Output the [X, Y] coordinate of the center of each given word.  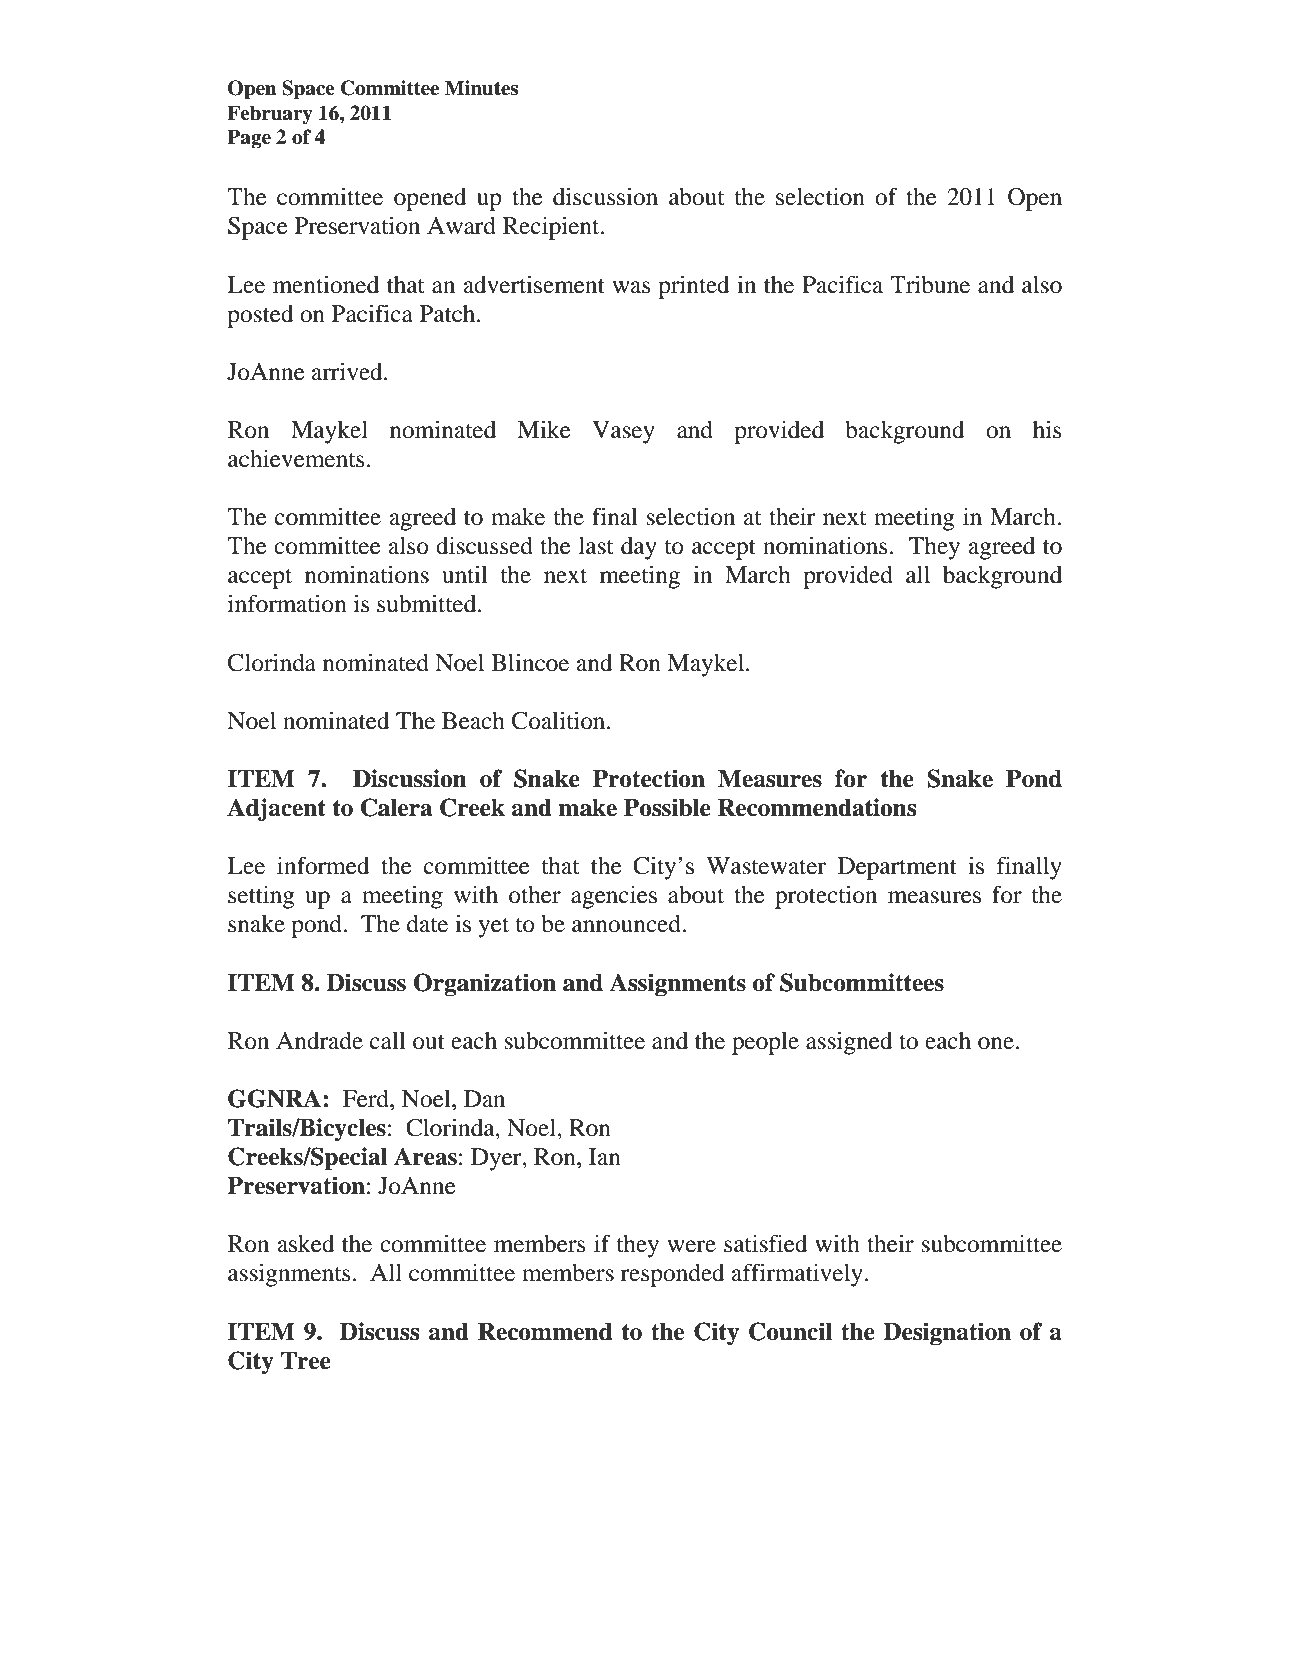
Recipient [552, 228]
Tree [306, 1361]
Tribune [930, 284]
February [270, 115]
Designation [947, 1334]
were [691, 1246]
